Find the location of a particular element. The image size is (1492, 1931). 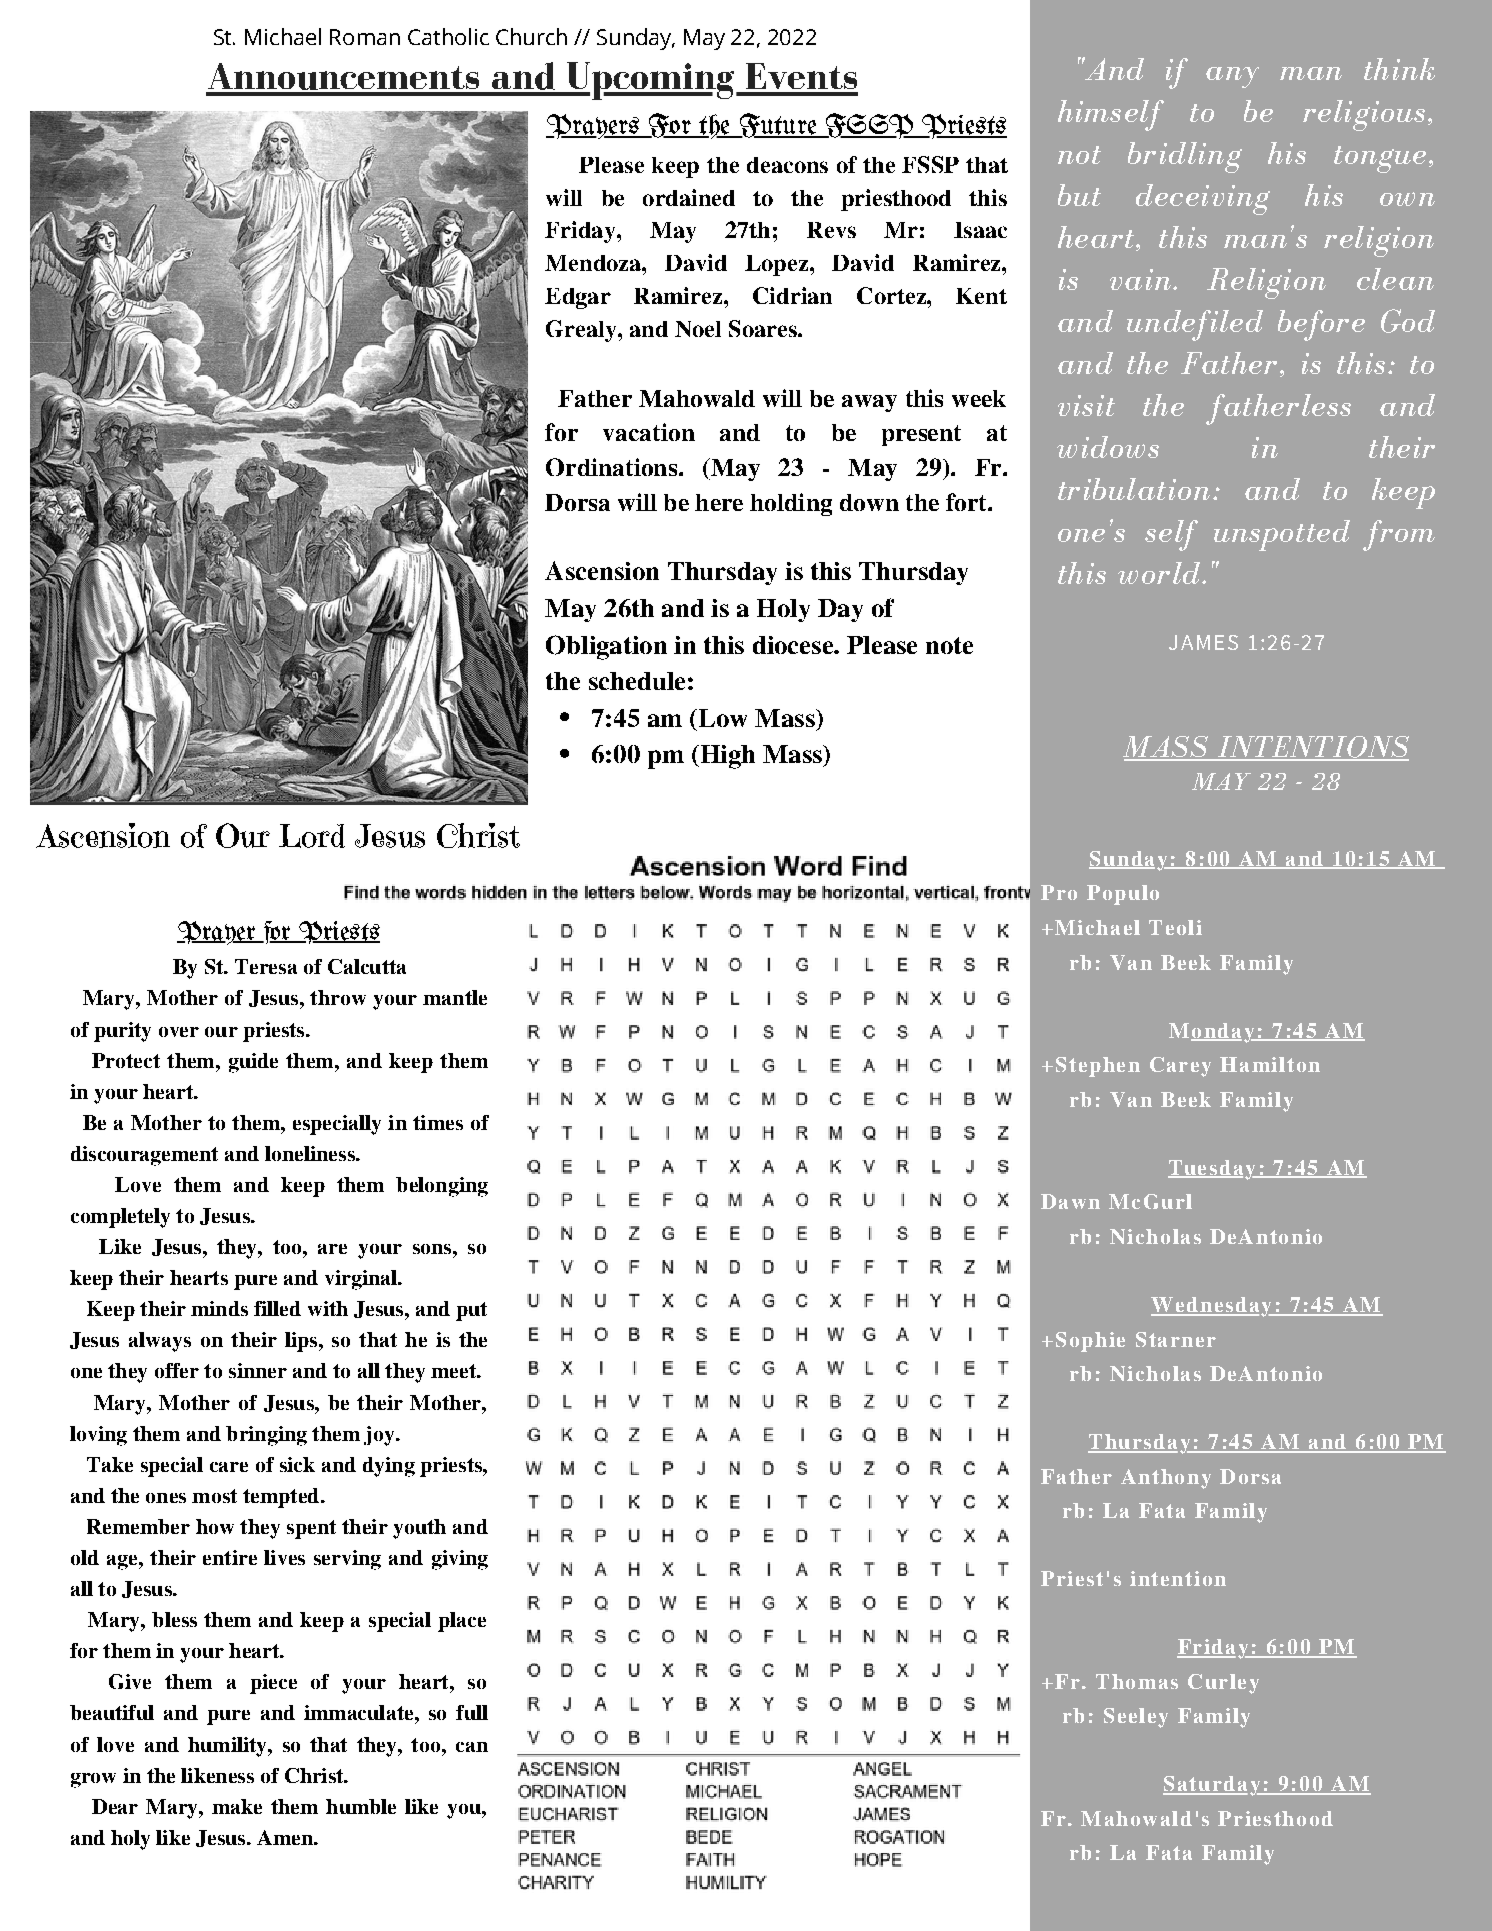

tribulation is located at coordinates (1134, 489).
